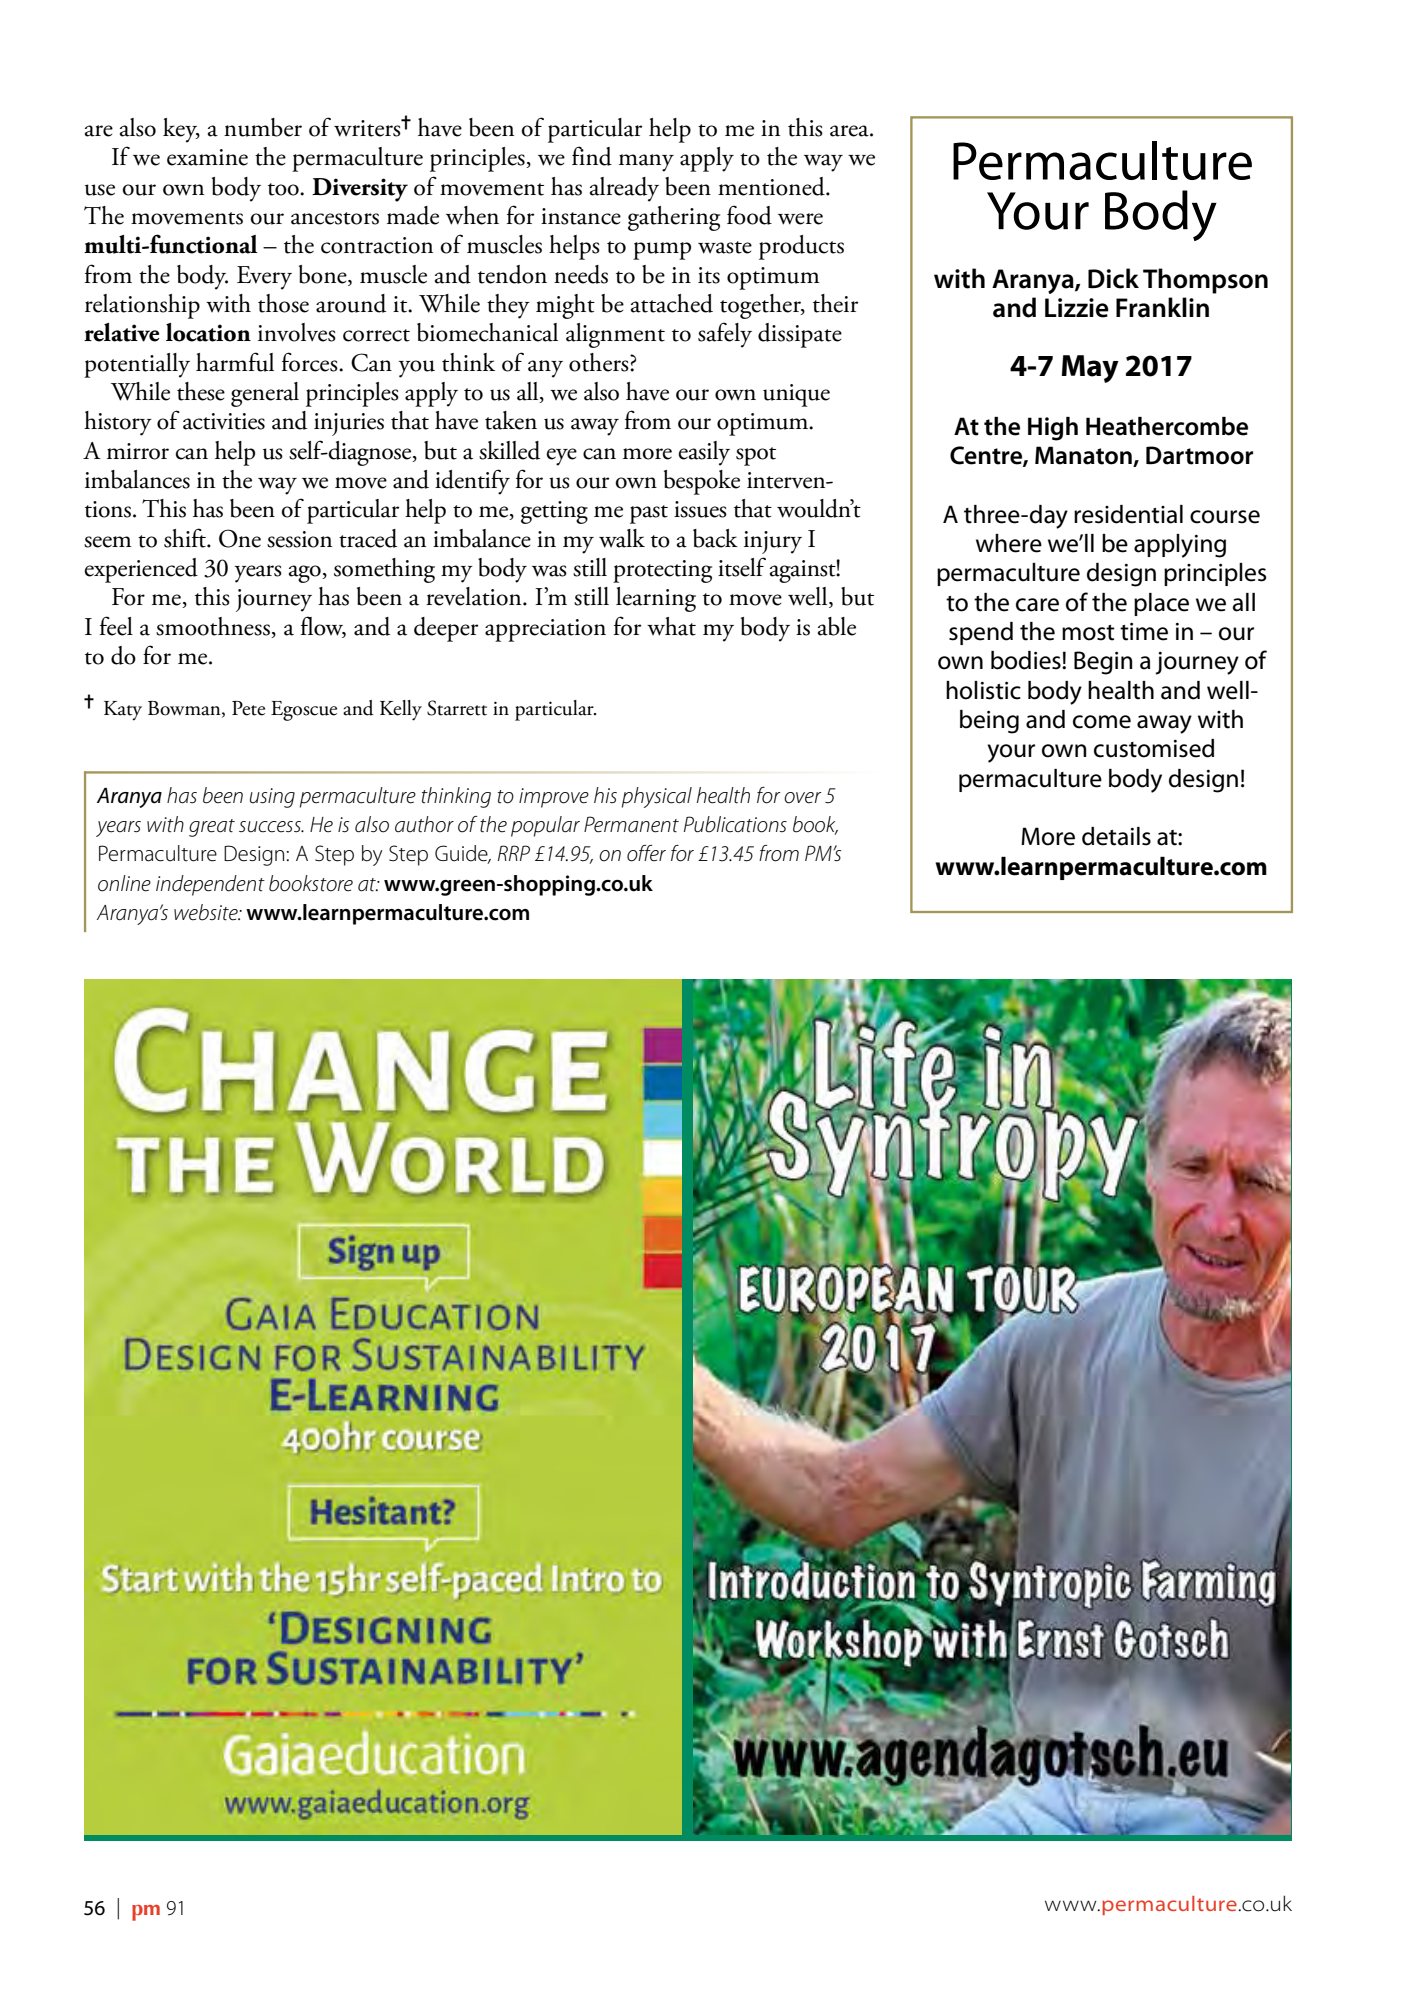  Describe the element at coordinates (646, 853) in the image. I see `offer` at that location.
